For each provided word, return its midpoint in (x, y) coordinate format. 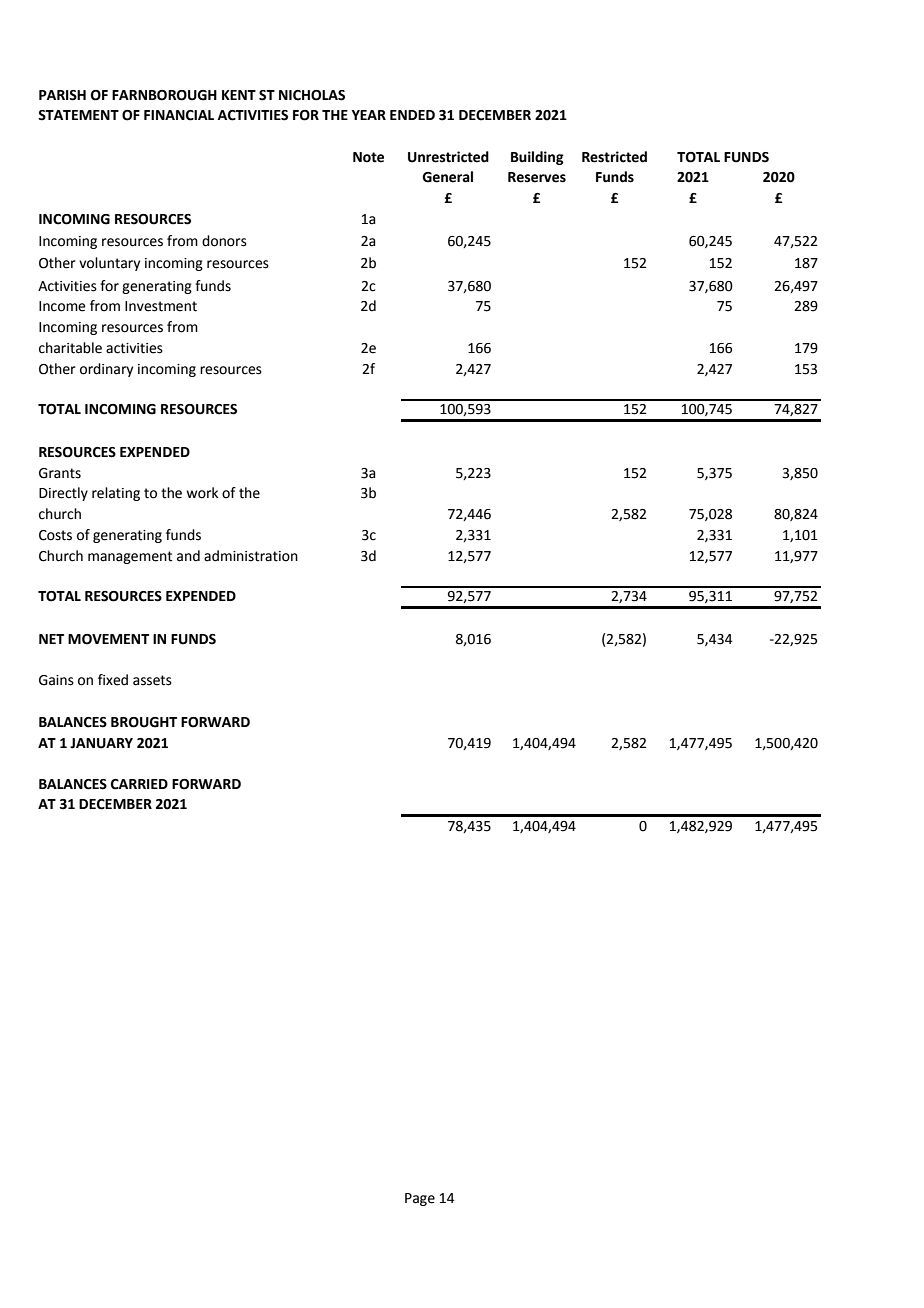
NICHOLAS (312, 95)
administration (251, 556)
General (447, 177)
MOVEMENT (108, 639)
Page (420, 1199)
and (188, 556)
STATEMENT (78, 115)
